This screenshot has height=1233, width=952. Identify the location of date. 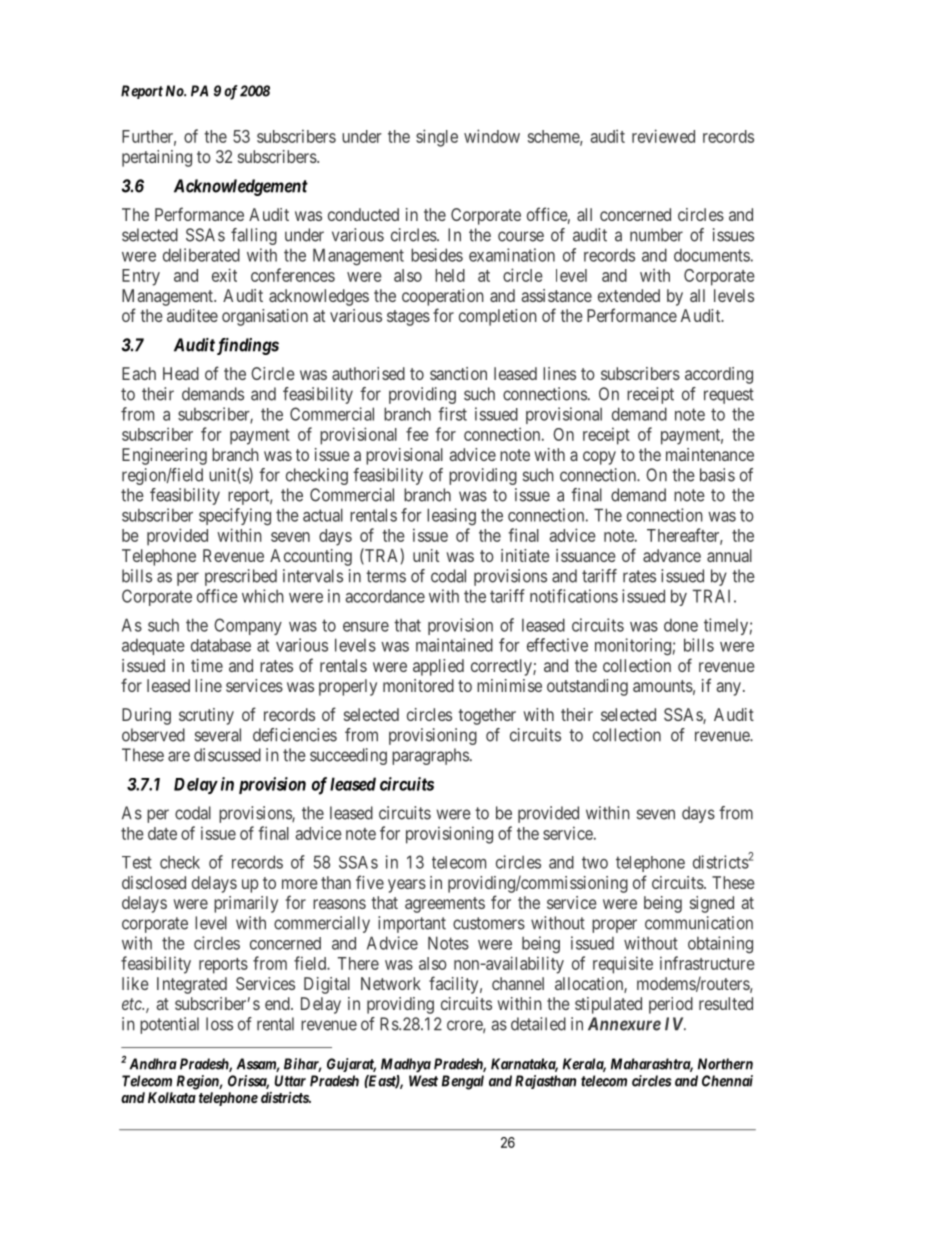
(162, 833).
